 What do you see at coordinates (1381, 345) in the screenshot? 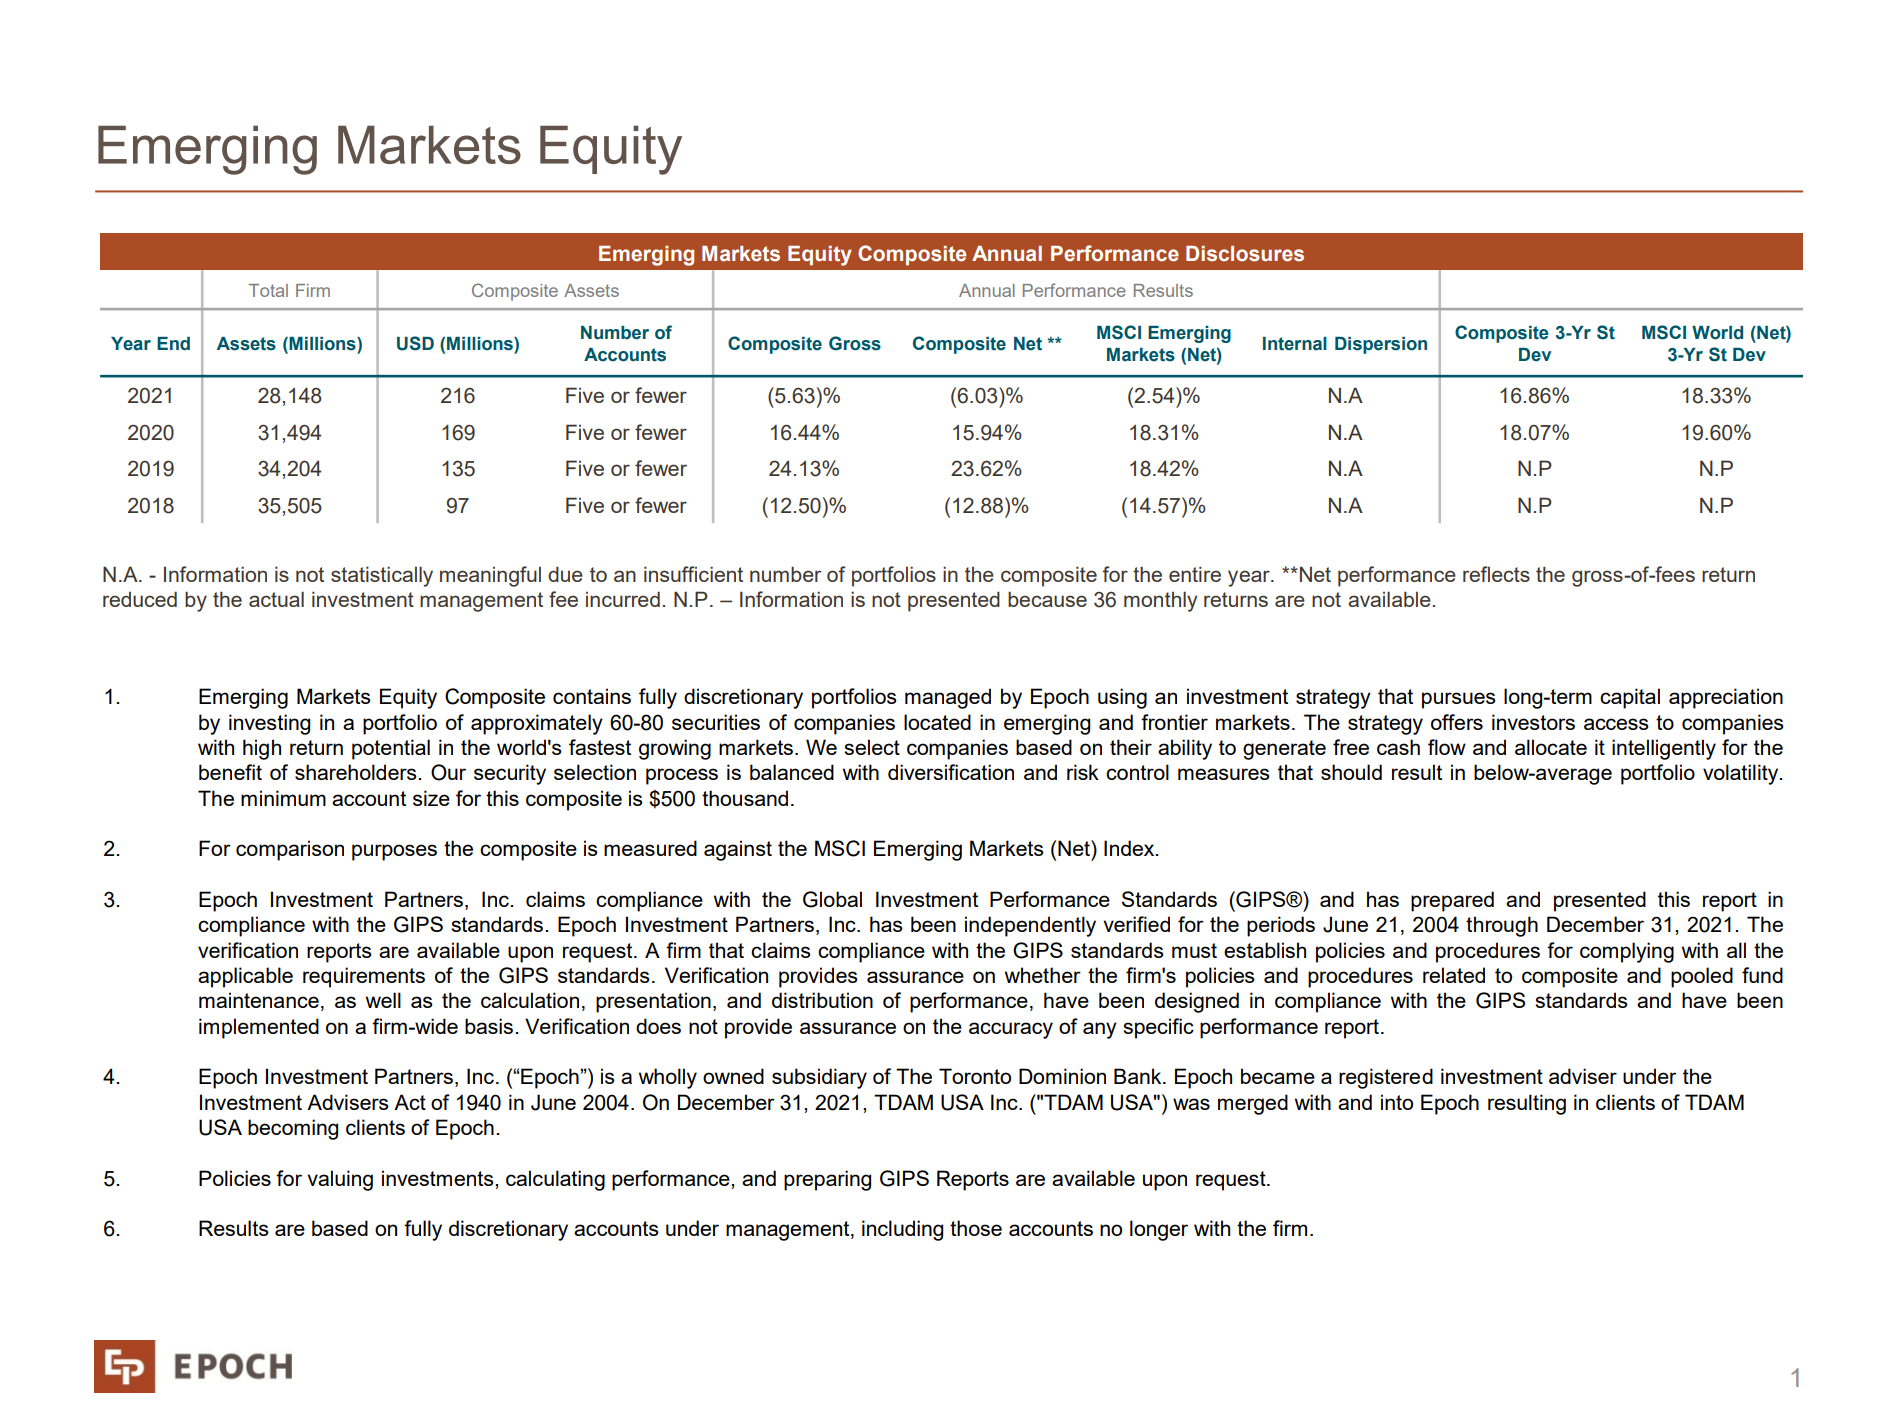
I see `Dispersion` at bounding box center [1381, 345].
